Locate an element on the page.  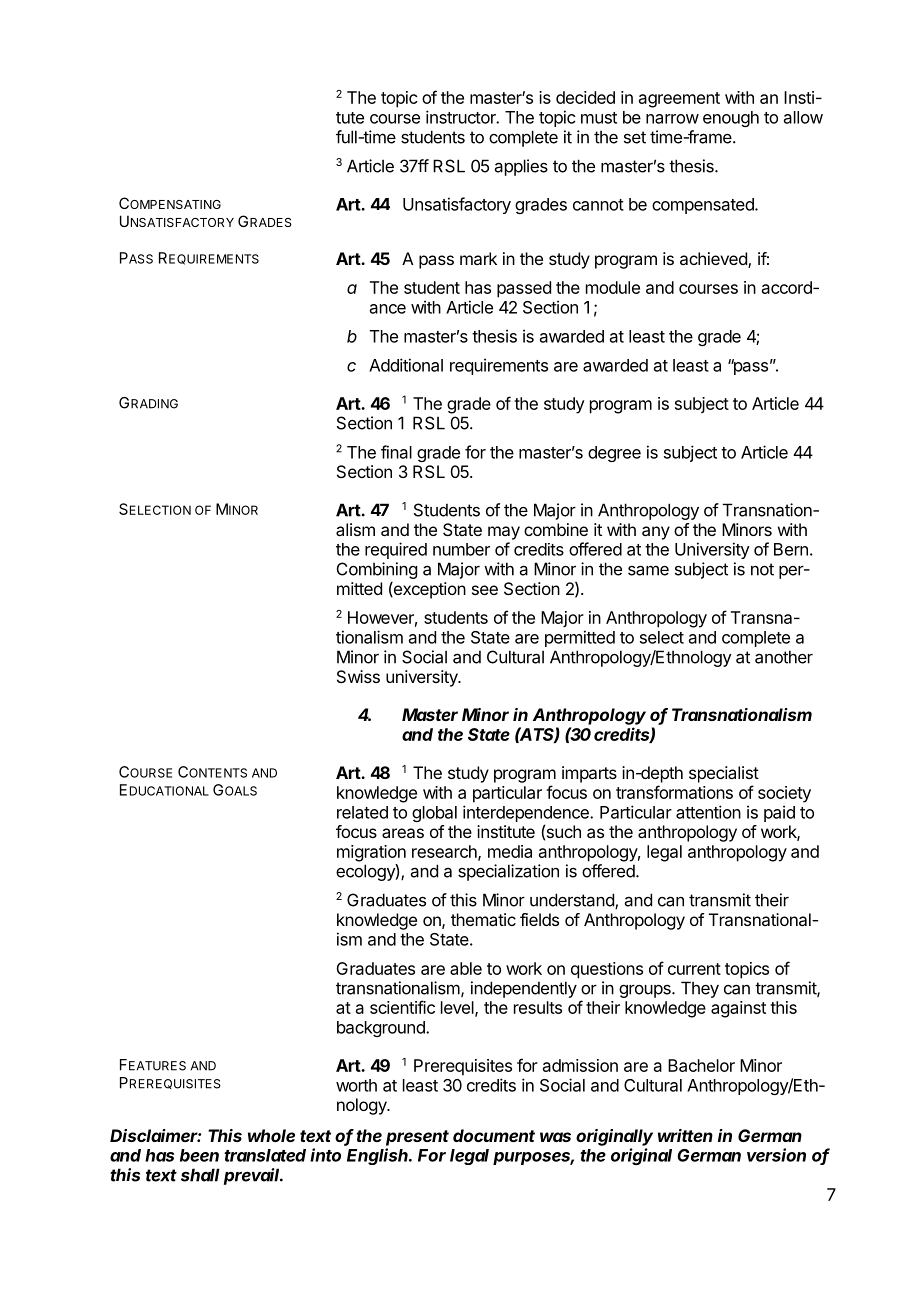
another is located at coordinates (784, 657).
